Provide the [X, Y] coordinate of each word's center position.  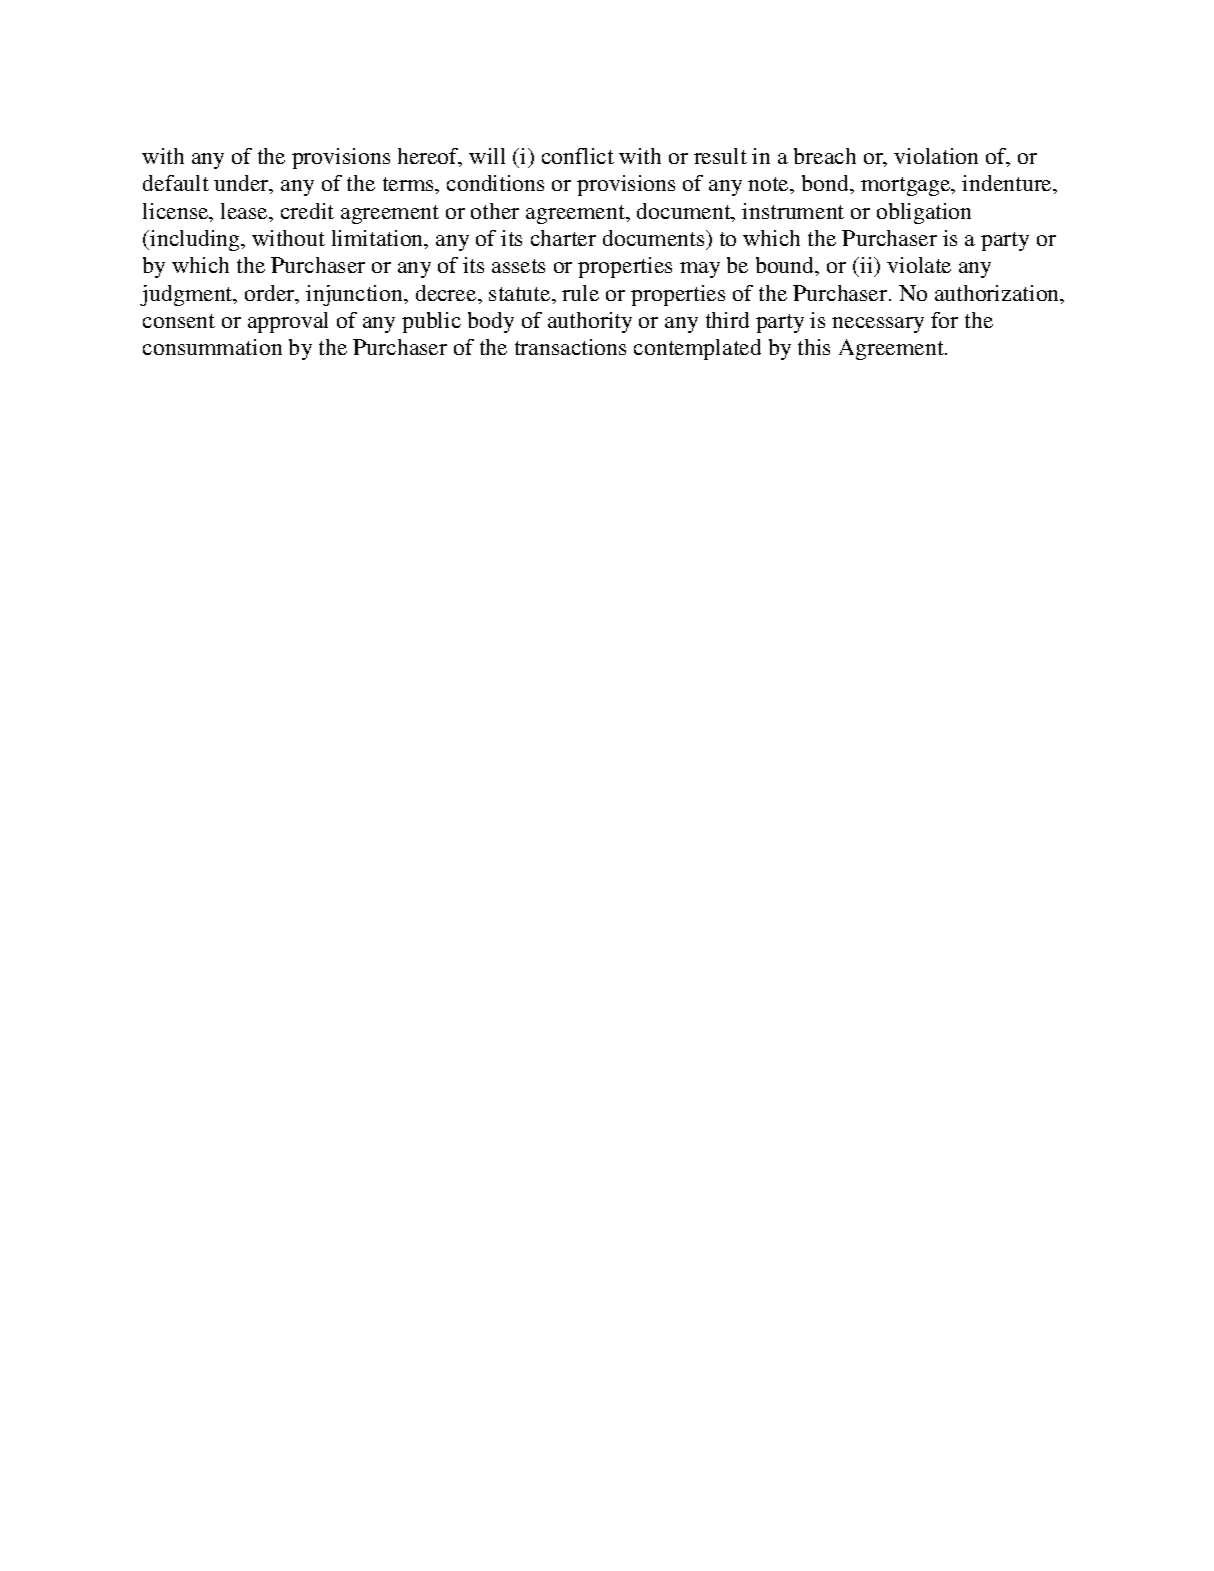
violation [936, 156]
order [271, 294]
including [196, 240]
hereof [429, 157]
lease [245, 211]
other [495, 211]
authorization [998, 294]
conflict [578, 156]
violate [919, 265]
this [814, 347]
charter [563, 238]
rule [580, 293]
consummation [212, 347]
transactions [570, 347]
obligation [924, 213]
